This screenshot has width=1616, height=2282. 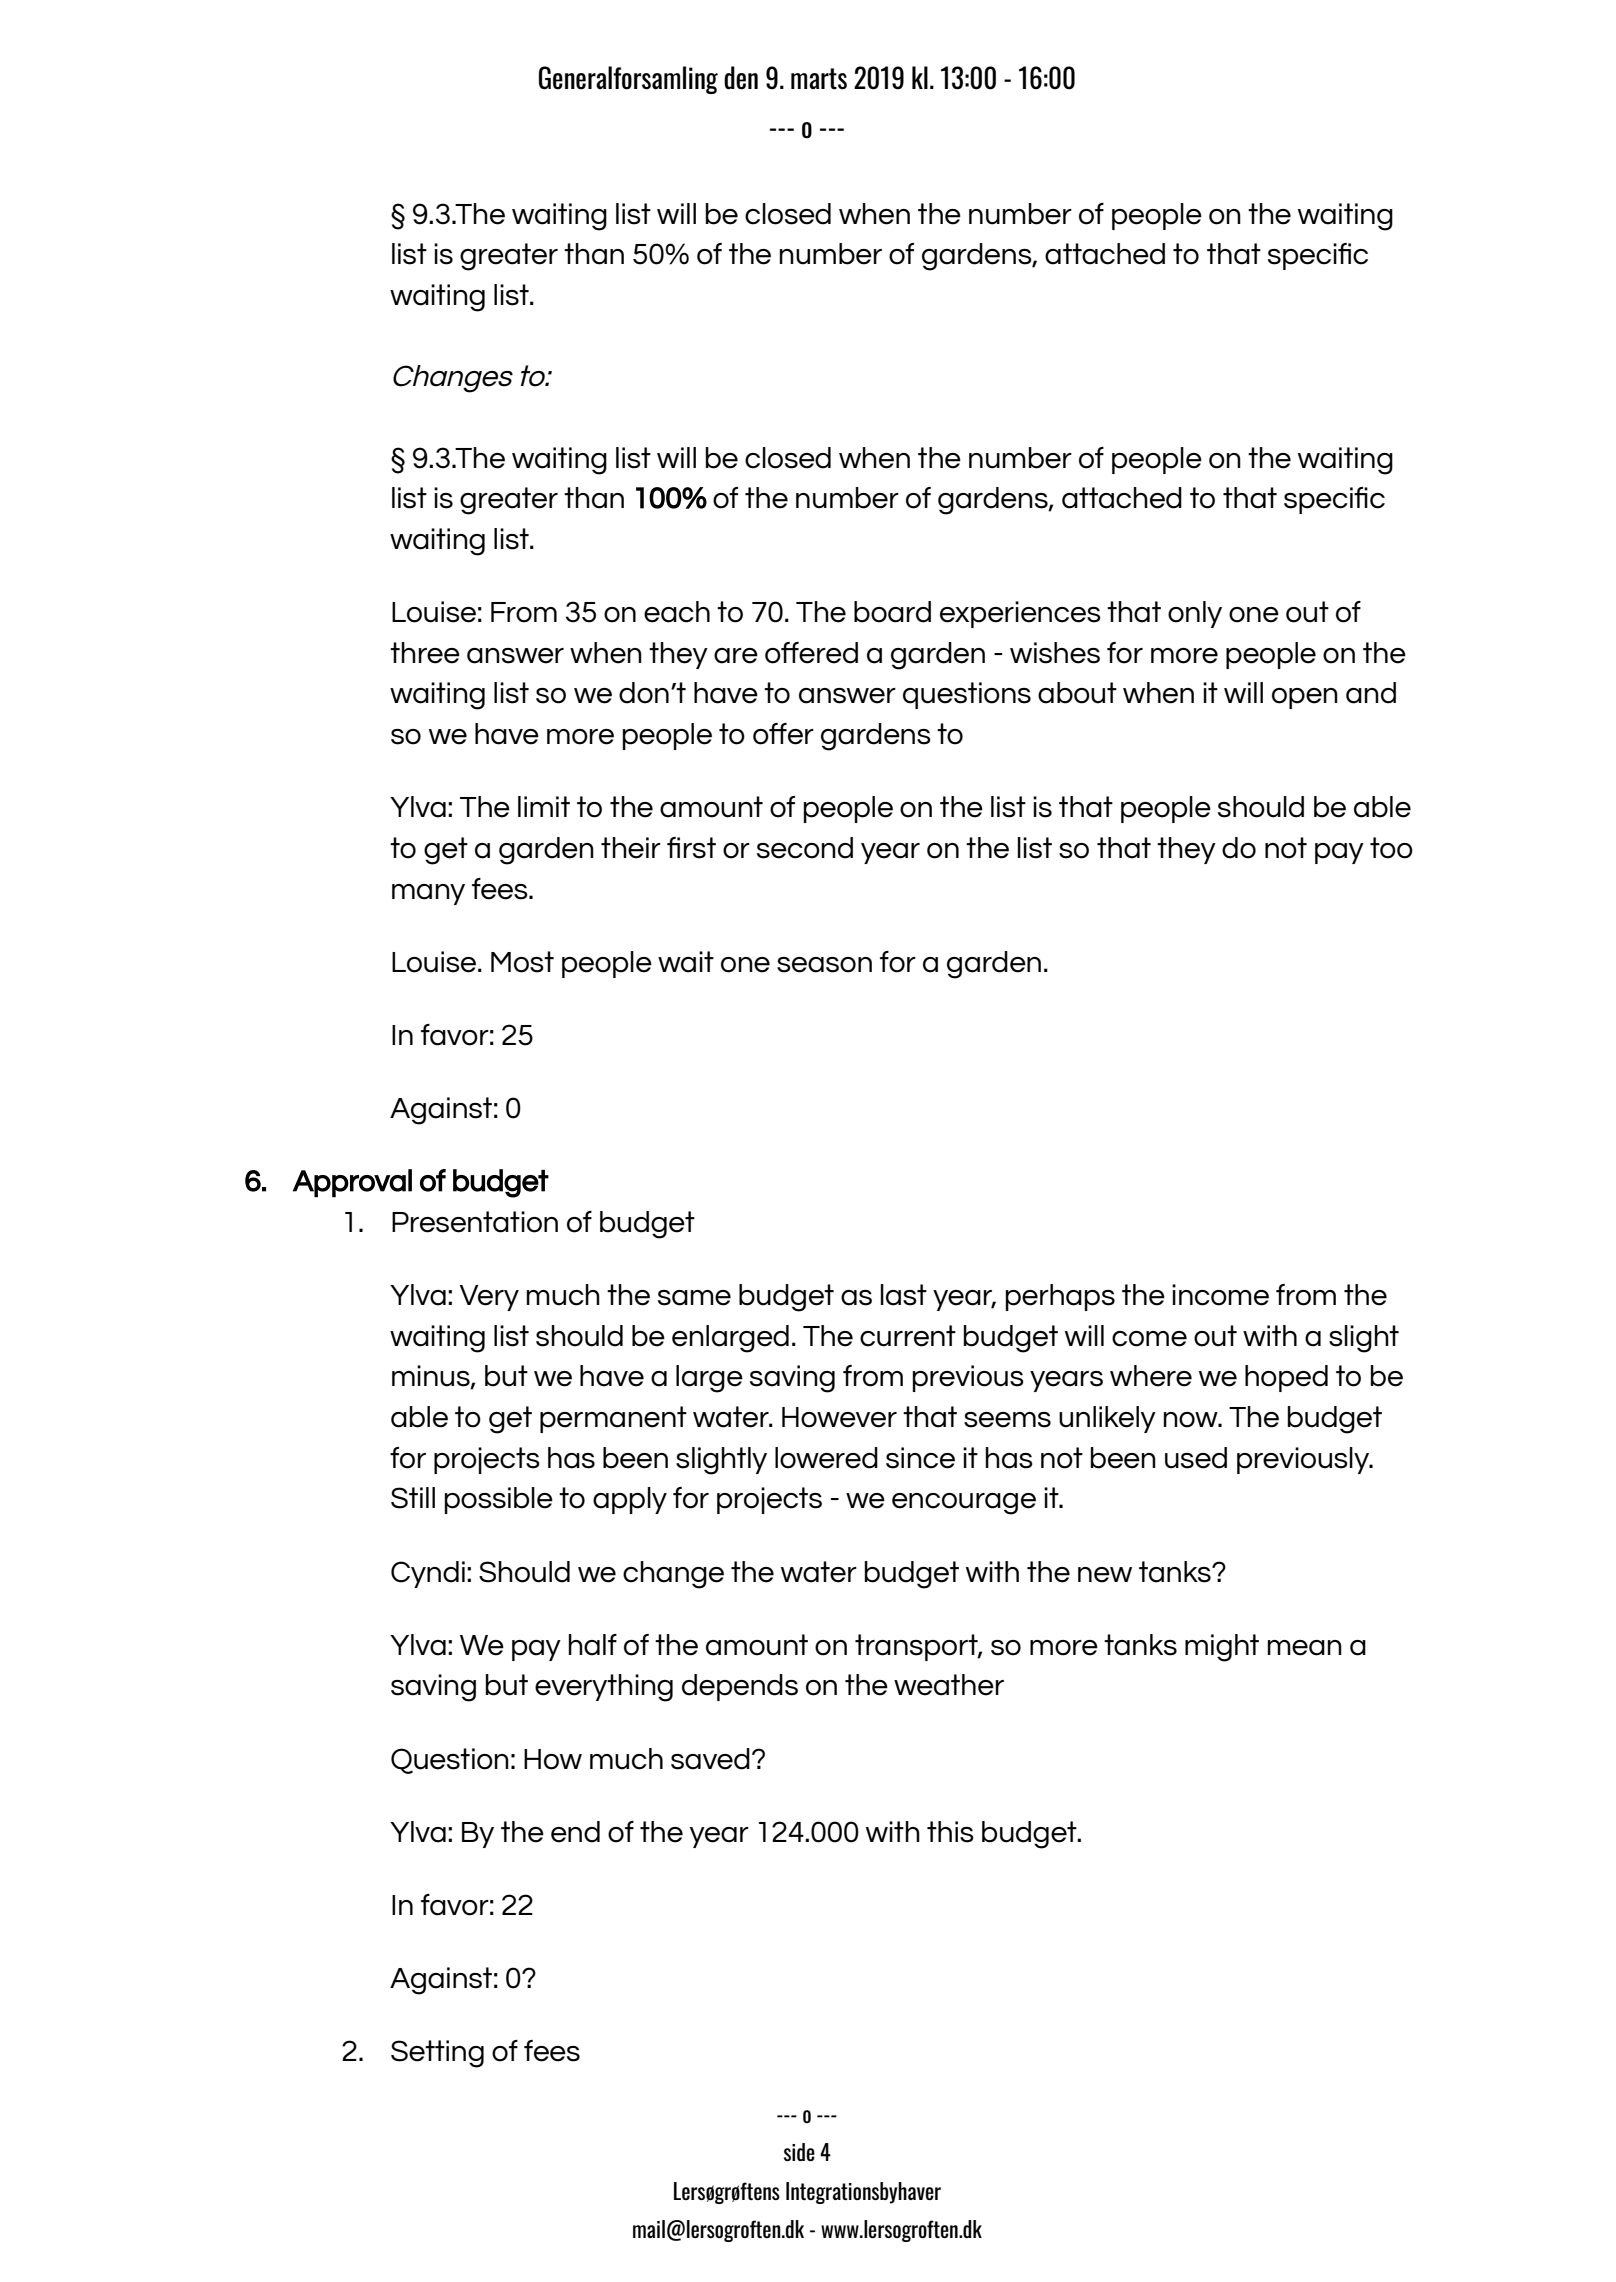 I want to click on marts, so click(x=819, y=79).
